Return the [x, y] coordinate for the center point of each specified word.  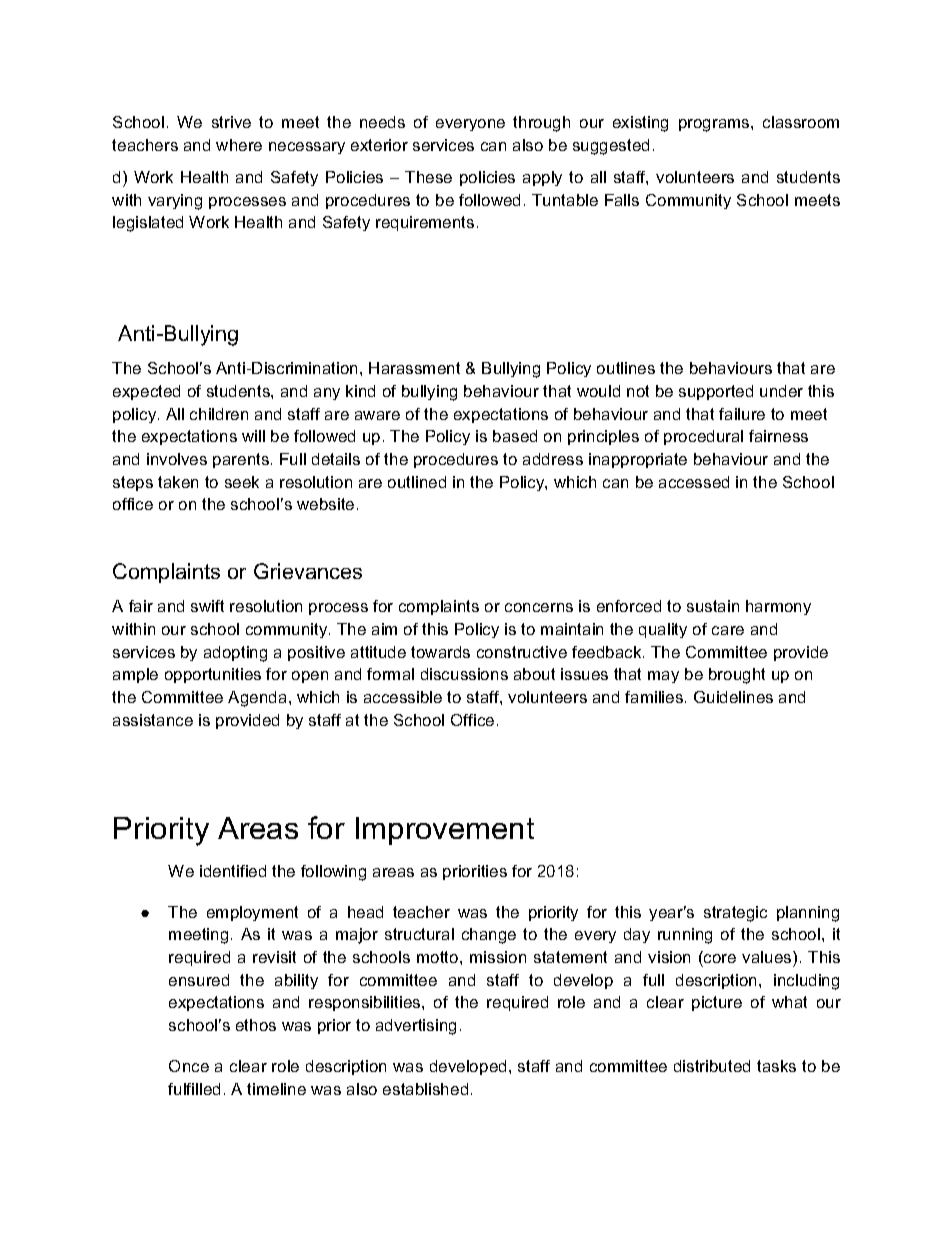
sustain [713, 606]
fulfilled [194, 1089]
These [428, 177]
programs [715, 125]
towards [440, 652]
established [425, 1089]
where [239, 145]
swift [207, 606]
